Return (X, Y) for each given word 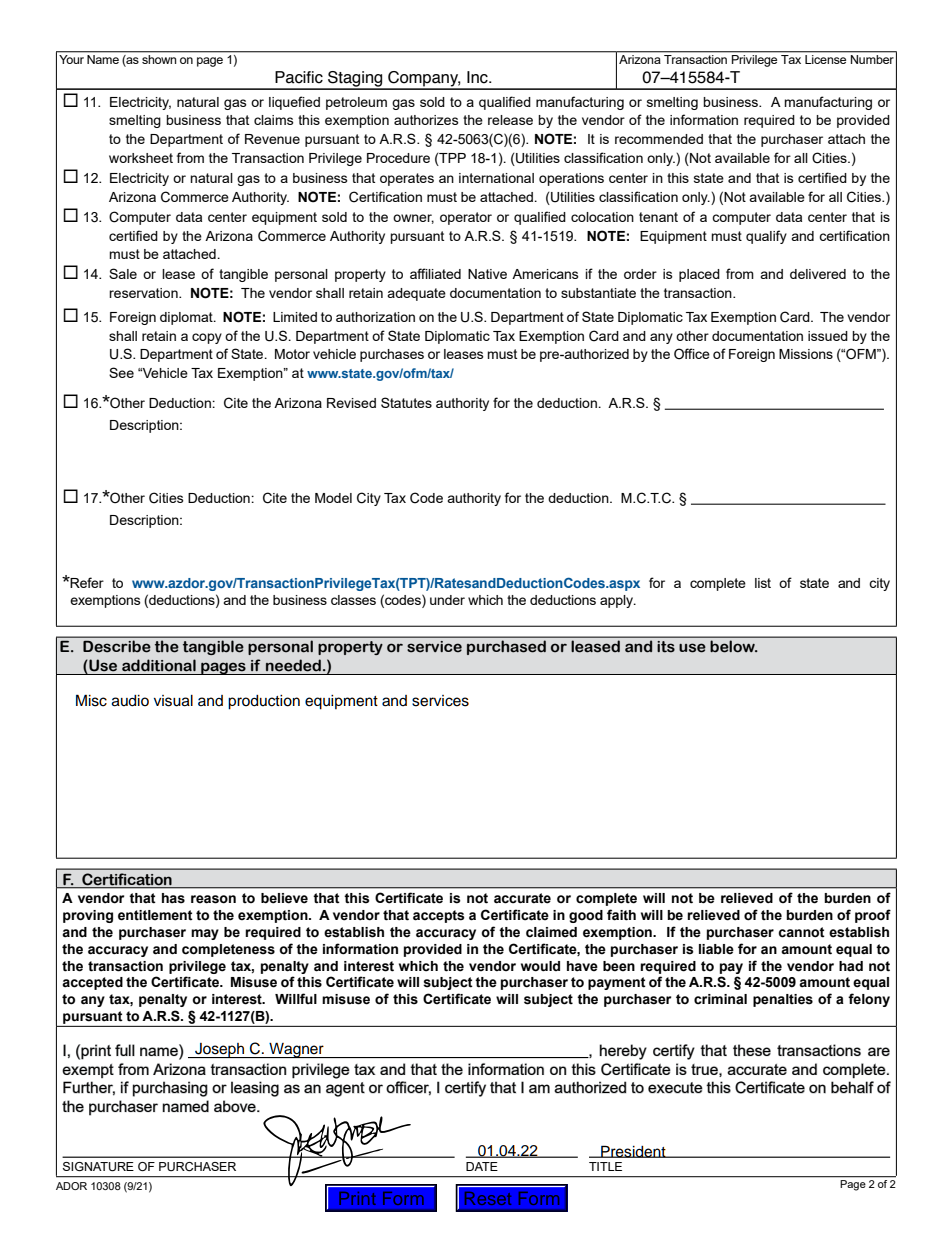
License (825, 59)
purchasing (170, 1089)
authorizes (426, 120)
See (121, 372)
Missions (806, 354)
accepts (439, 916)
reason (213, 899)
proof (873, 916)
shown (159, 59)
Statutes (406, 402)
